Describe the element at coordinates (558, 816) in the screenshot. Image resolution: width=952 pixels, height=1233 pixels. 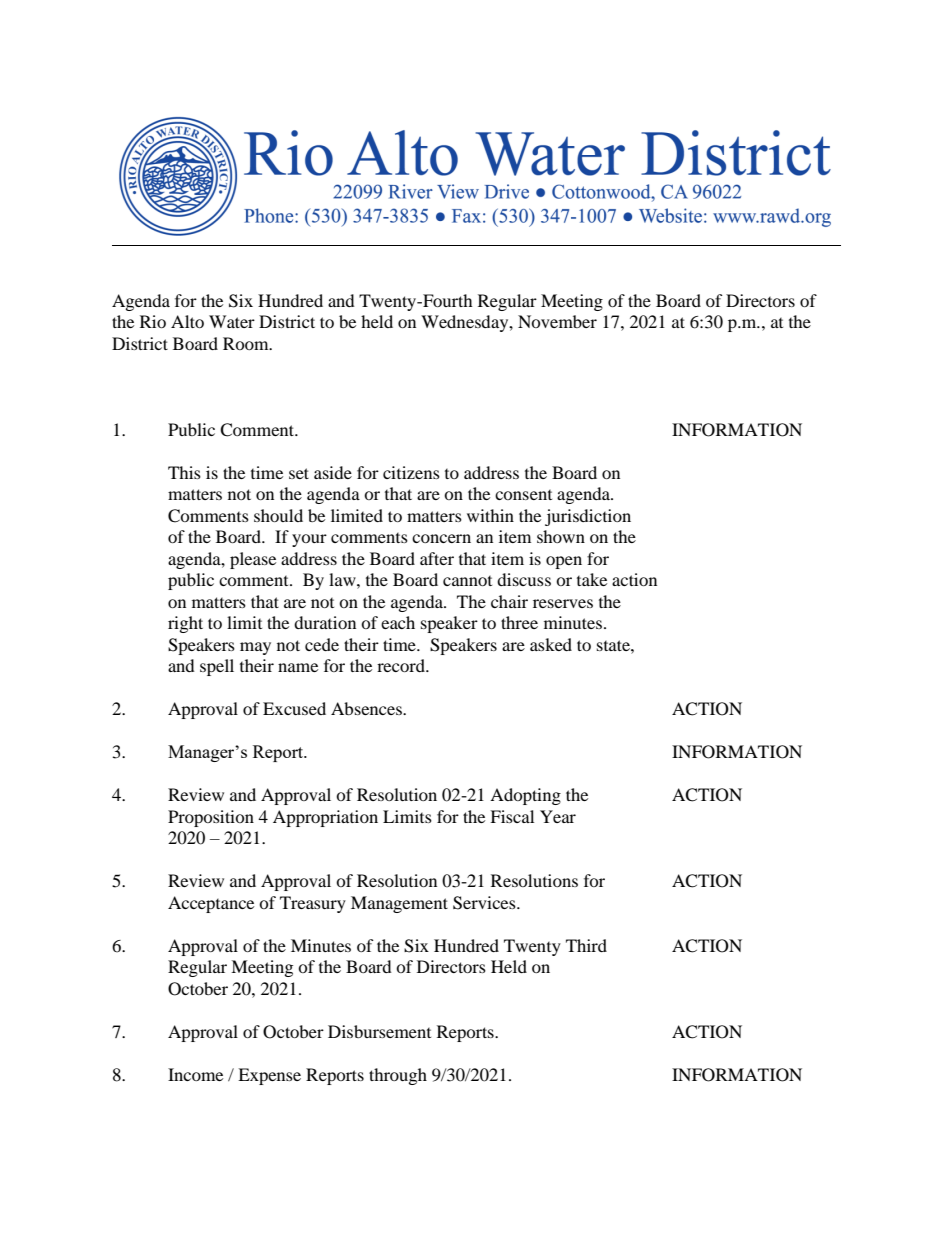
I see `Year` at that location.
